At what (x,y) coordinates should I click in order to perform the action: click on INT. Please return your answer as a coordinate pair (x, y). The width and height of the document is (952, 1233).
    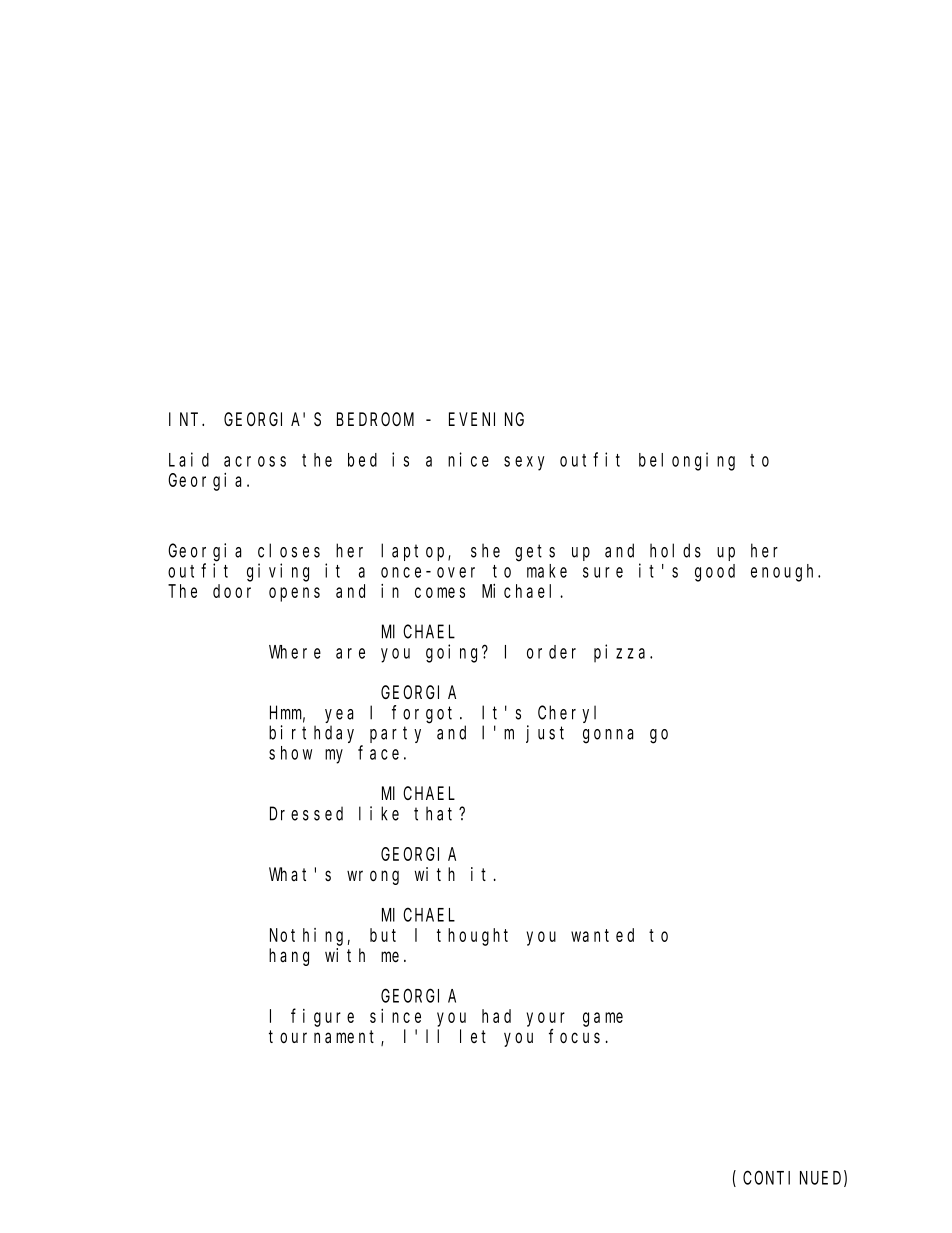
    Looking at the image, I should click on (186, 419).
